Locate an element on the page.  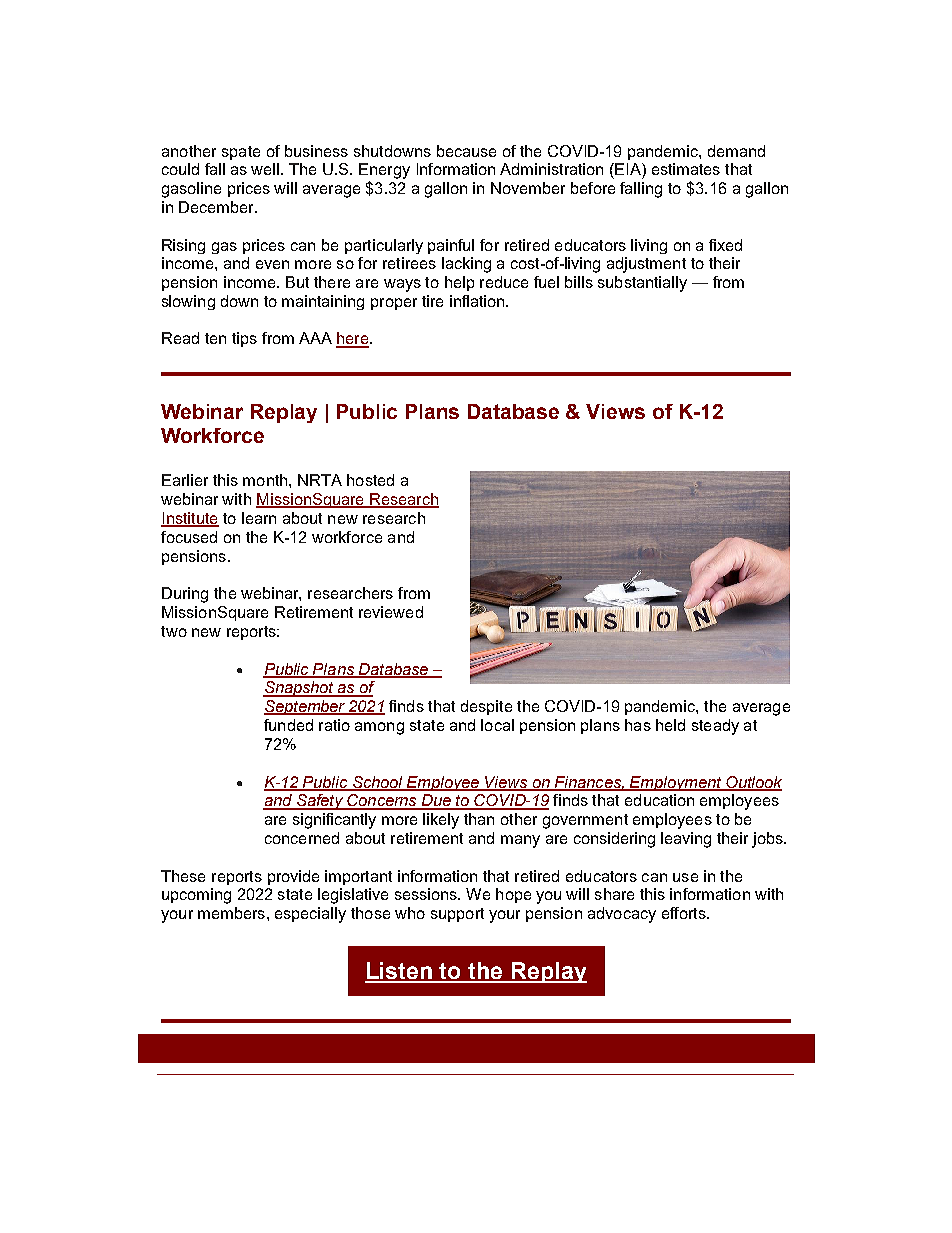
support is located at coordinates (457, 915).
